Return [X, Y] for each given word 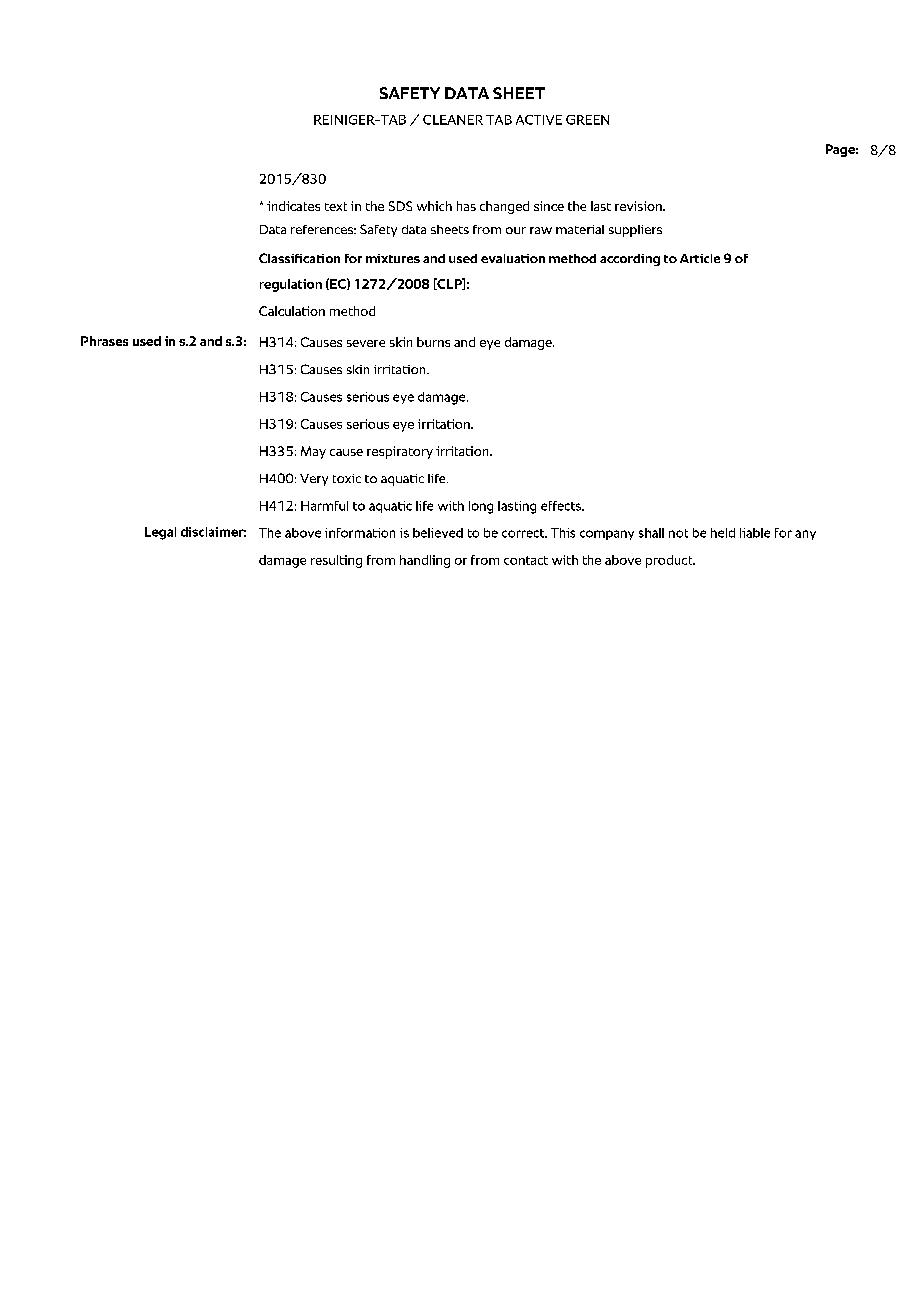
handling [425, 561]
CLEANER [453, 120]
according [630, 260]
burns [433, 342]
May [313, 452]
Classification [299, 258]
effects [562, 506]
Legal [160, 533]
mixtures [393, 258]
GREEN [587, 120]
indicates [293, 206]
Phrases [104, 341]
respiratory [400, 452]
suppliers [635, 231]
